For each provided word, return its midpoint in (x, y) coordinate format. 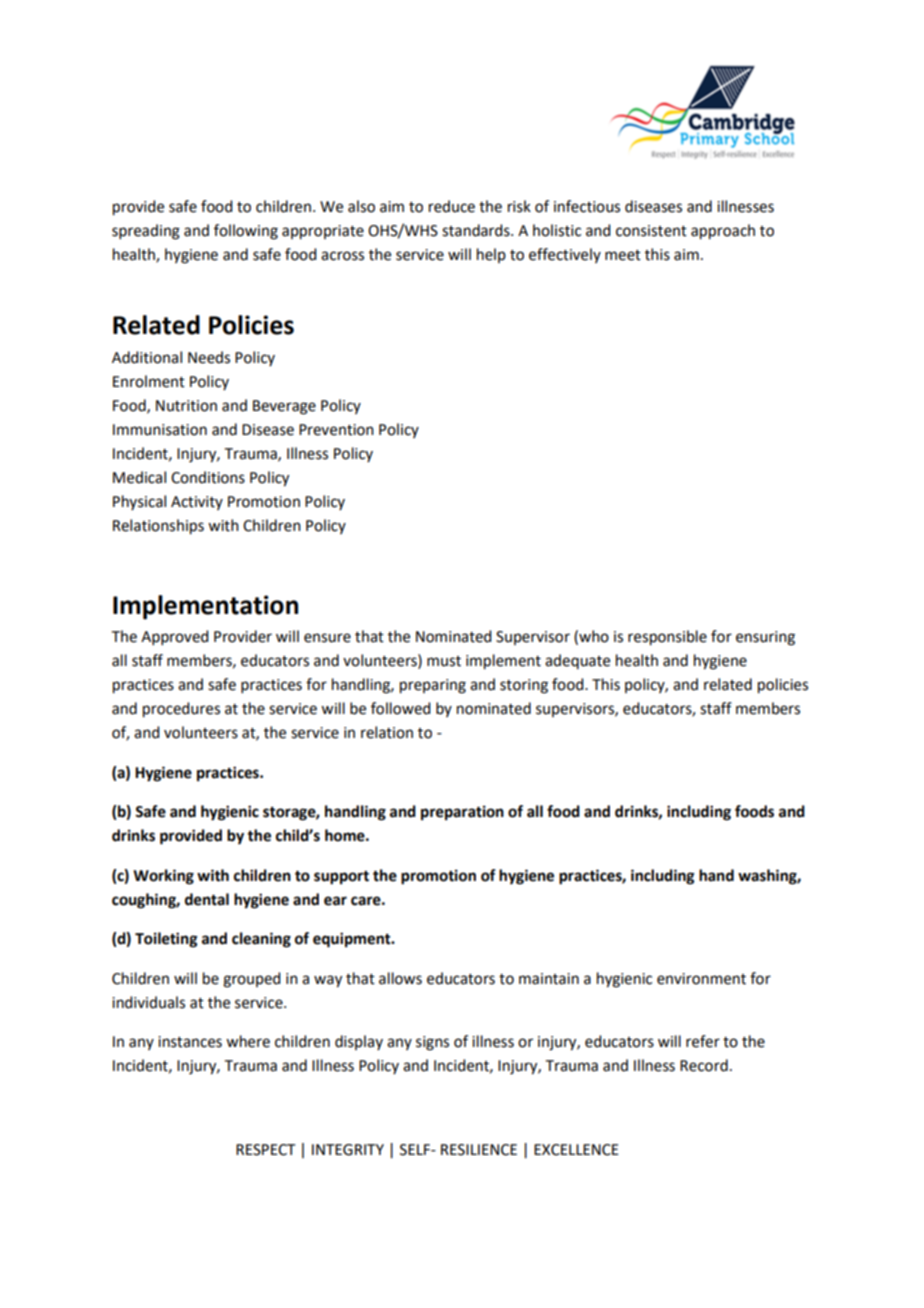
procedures (181, 710)
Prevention (336, 430)
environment (701, 979)
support (341, 878)
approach (723, 232)
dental (207, 899)
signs (432, 1043)
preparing (433, 686)
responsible (667, 638)
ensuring (765, 638)
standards (477, 230)
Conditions (208, 477)
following (246, 232)
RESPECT (266, 1150)
